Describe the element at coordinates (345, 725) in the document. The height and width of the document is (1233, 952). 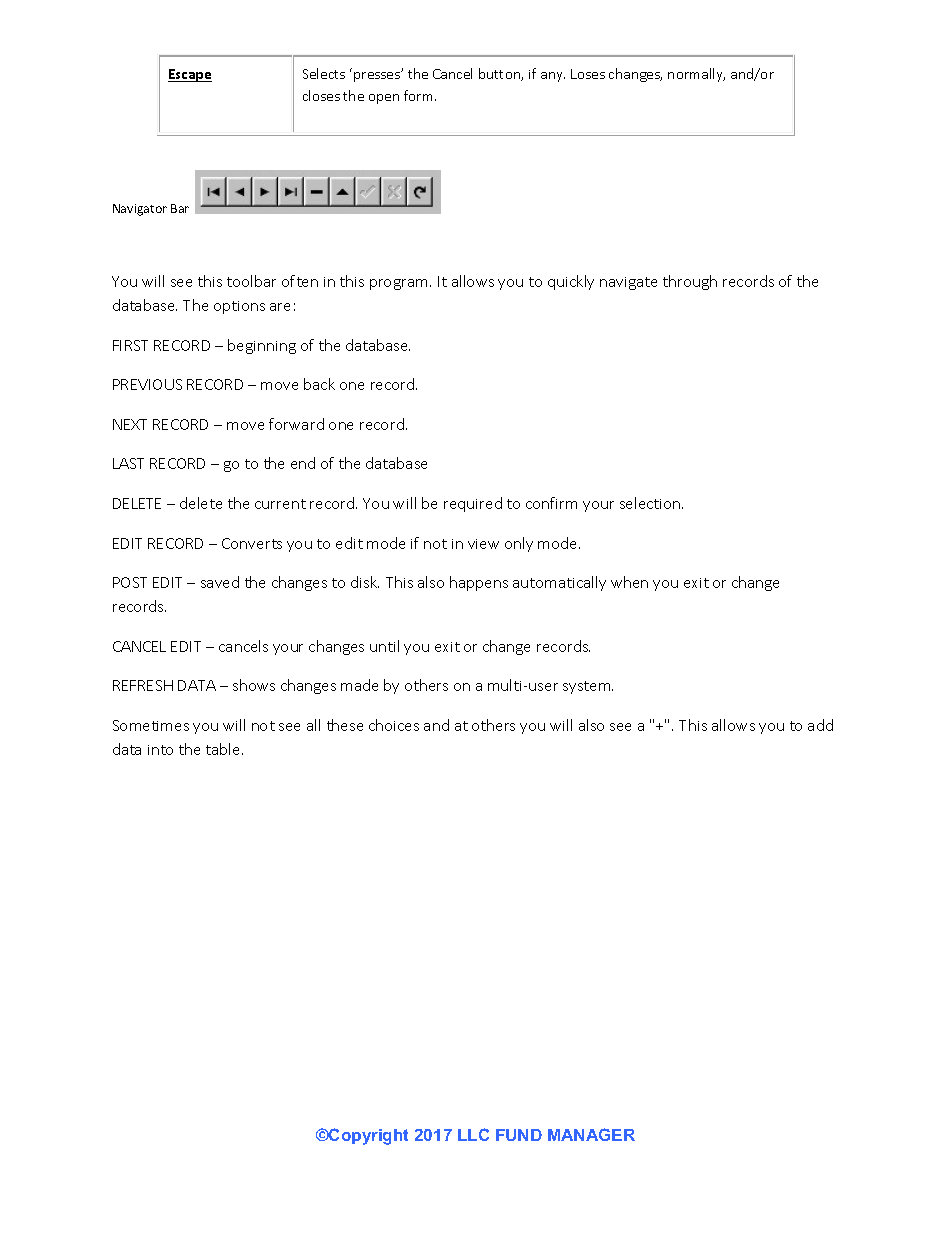
I see `these` at that location.
